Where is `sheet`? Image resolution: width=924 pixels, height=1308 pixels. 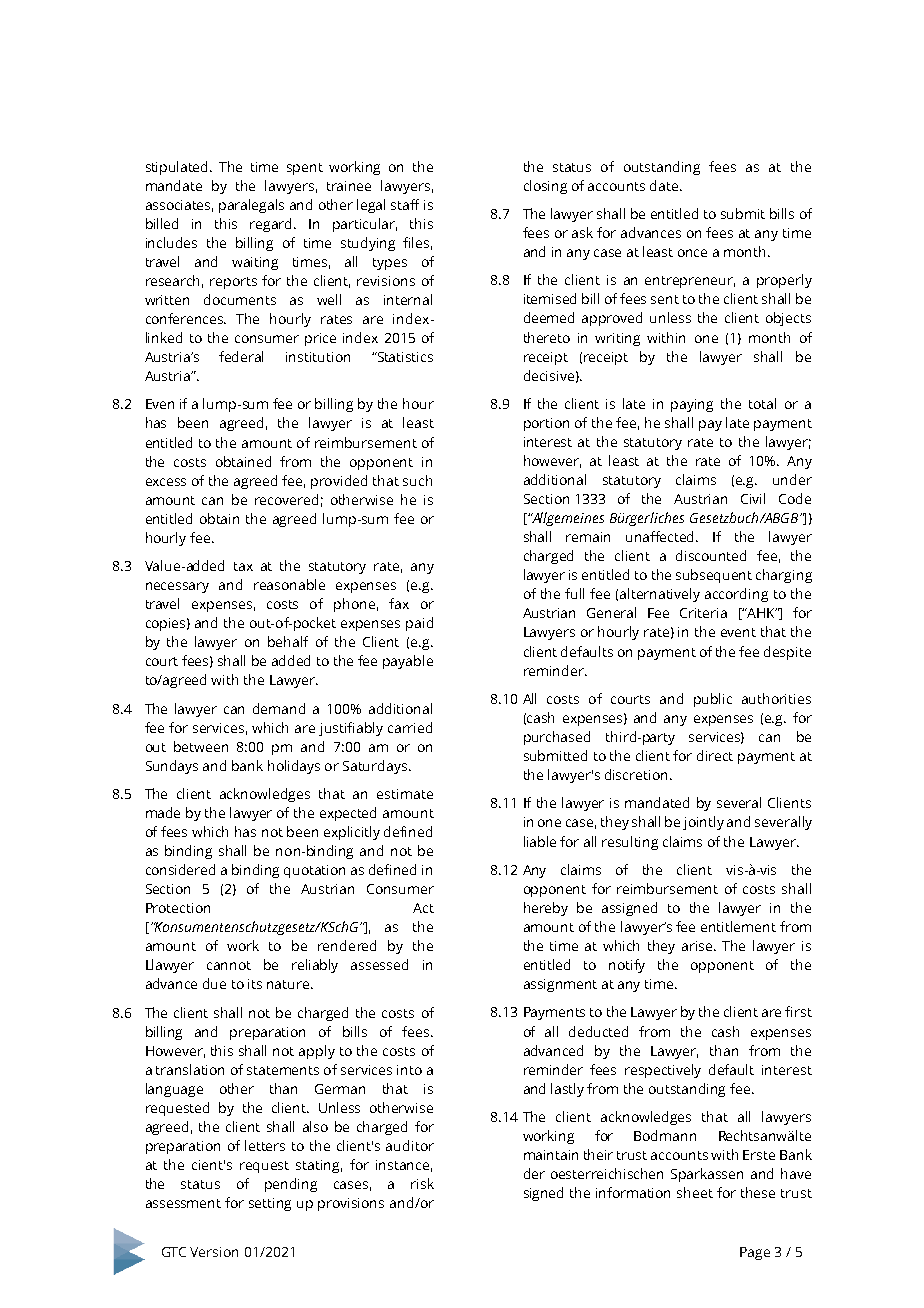
sheet is located at coordinates (695, 1192).
